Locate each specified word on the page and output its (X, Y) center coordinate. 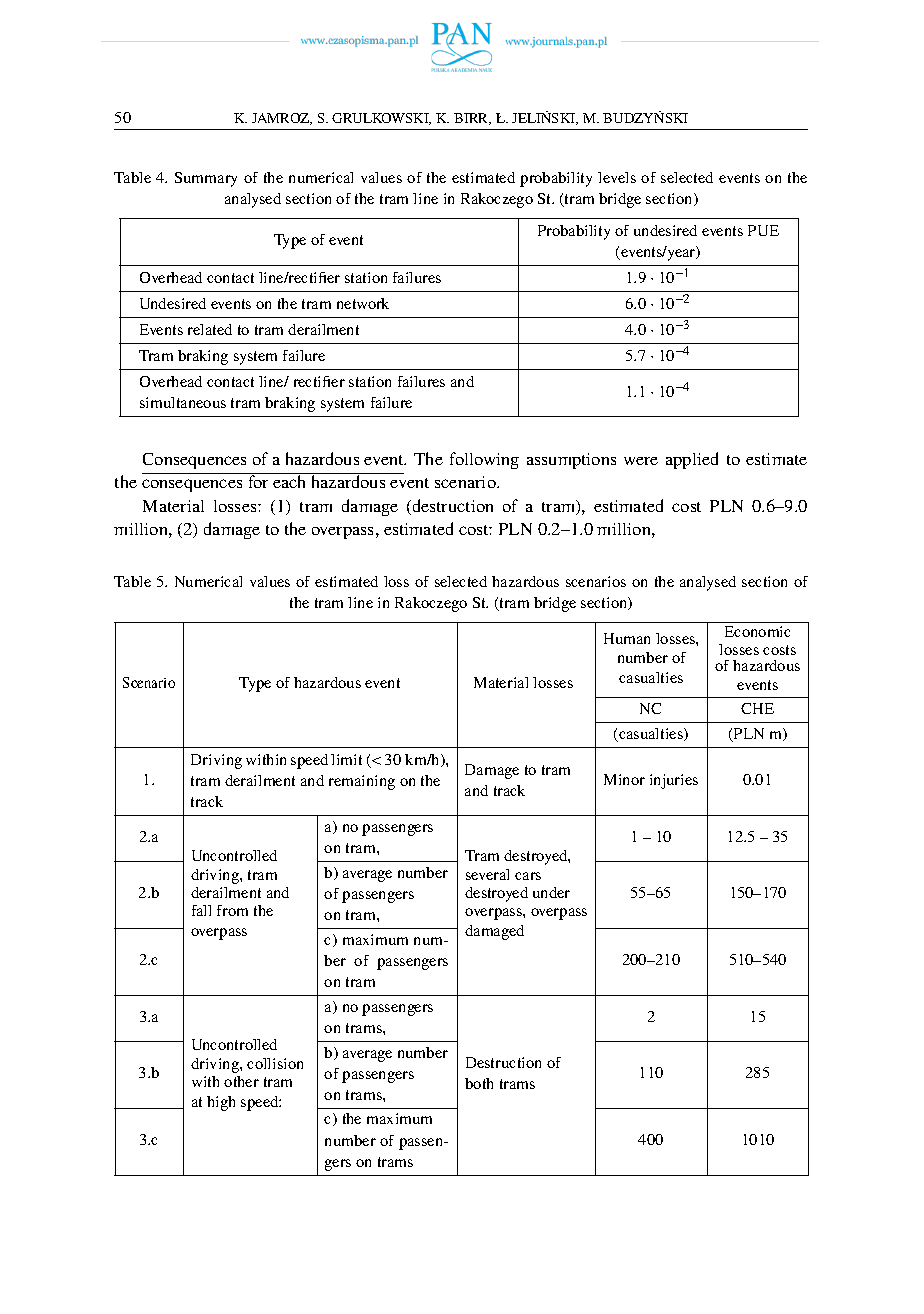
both (479, 1083)
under (551, 892)
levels (617, 177)
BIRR (472, 119)
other (241, 1081)
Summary (206, 179)
